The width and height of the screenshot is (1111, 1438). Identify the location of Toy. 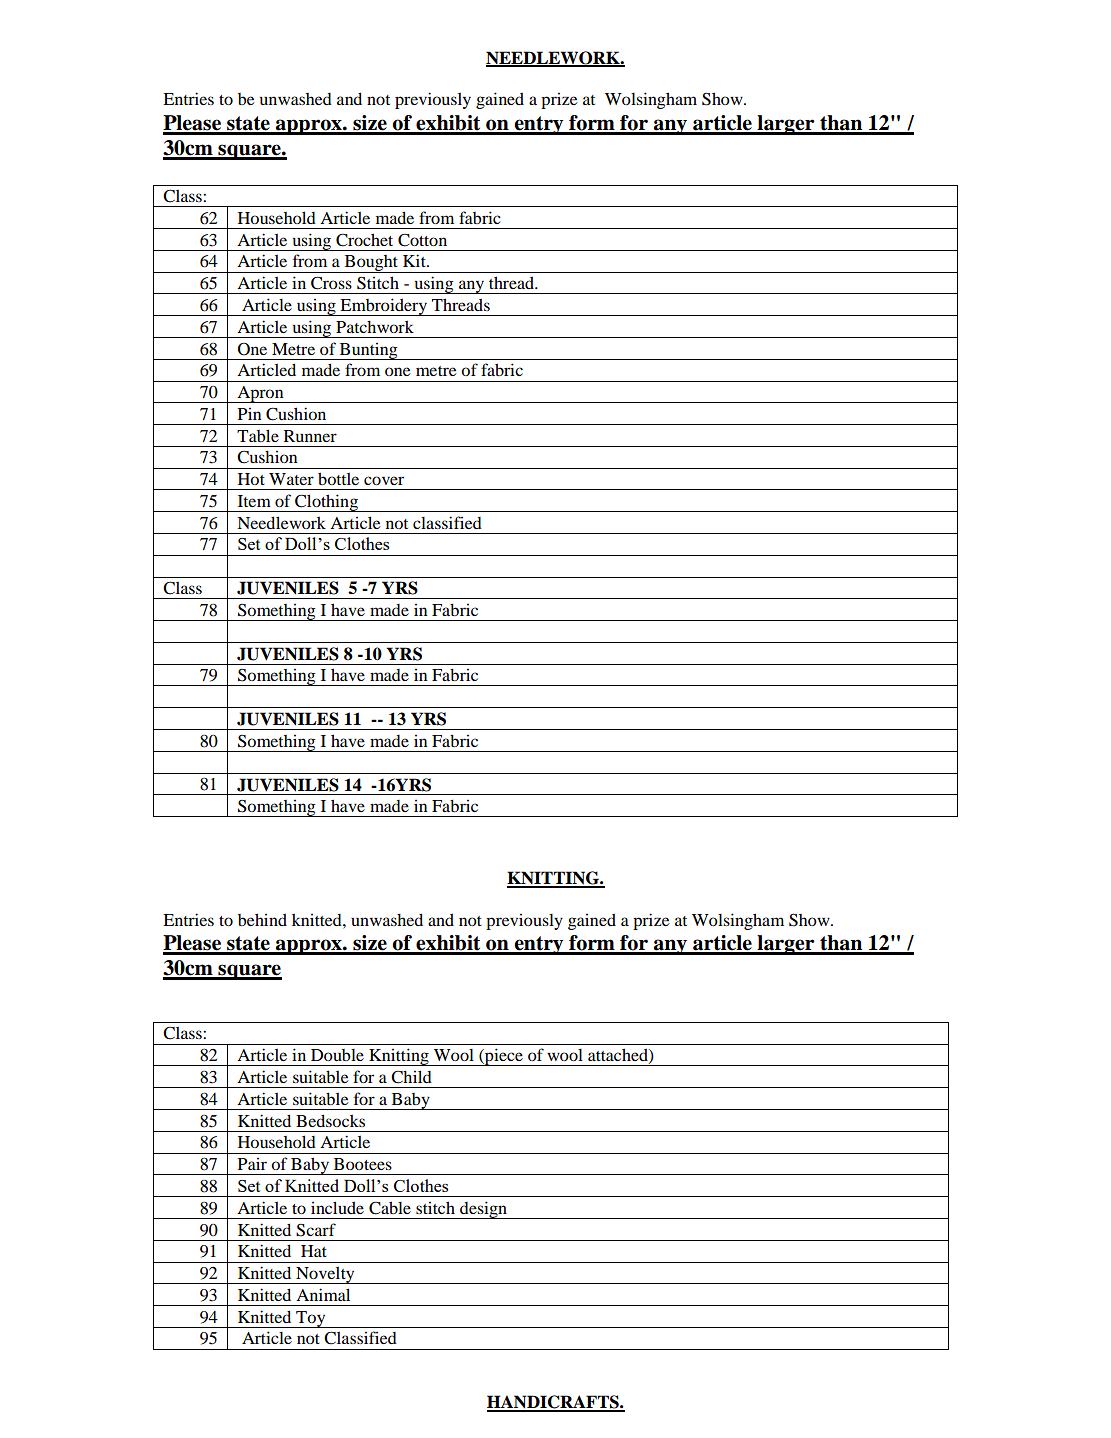
(311, 1319).
